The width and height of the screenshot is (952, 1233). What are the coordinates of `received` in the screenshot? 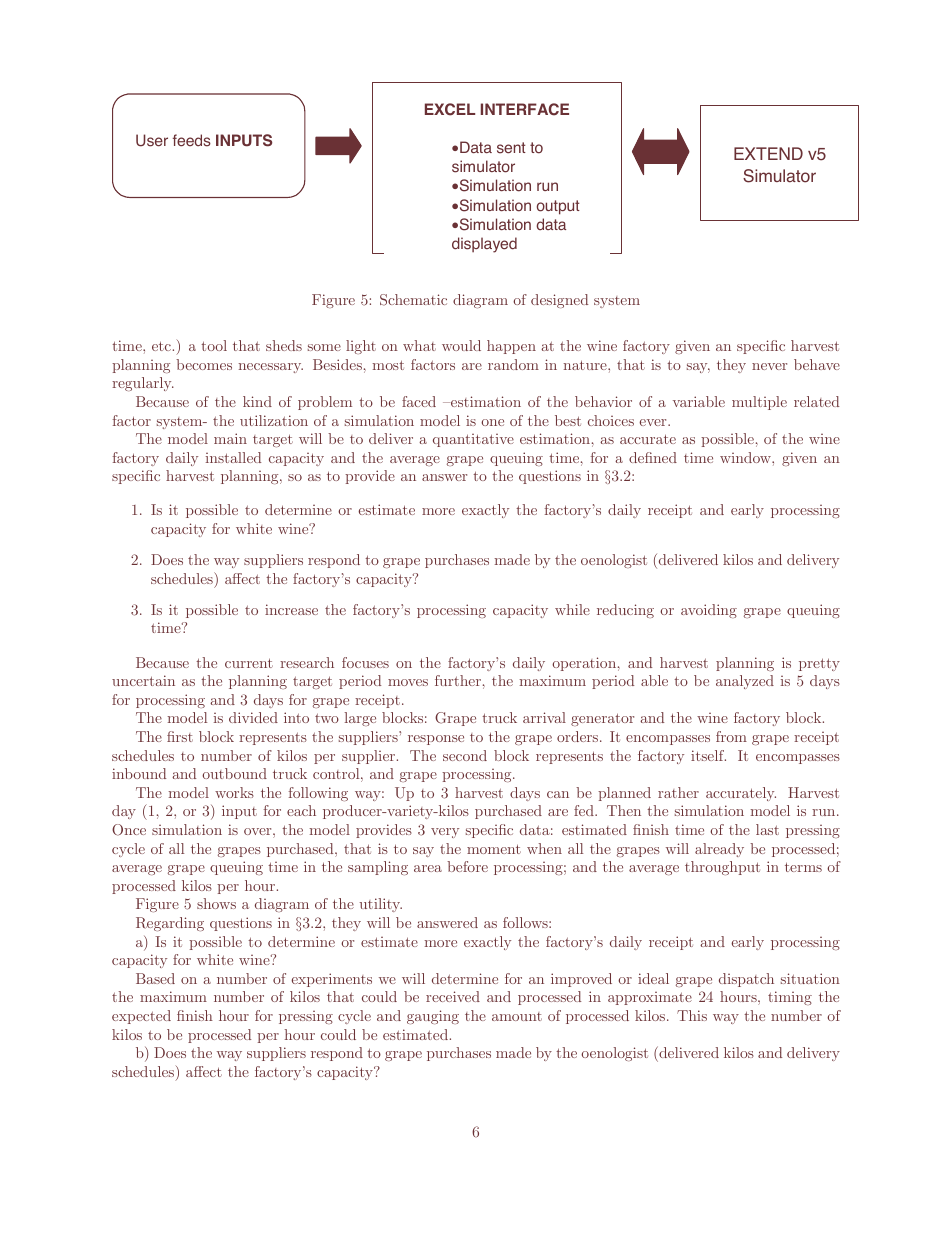 It's located at (453, 996).
